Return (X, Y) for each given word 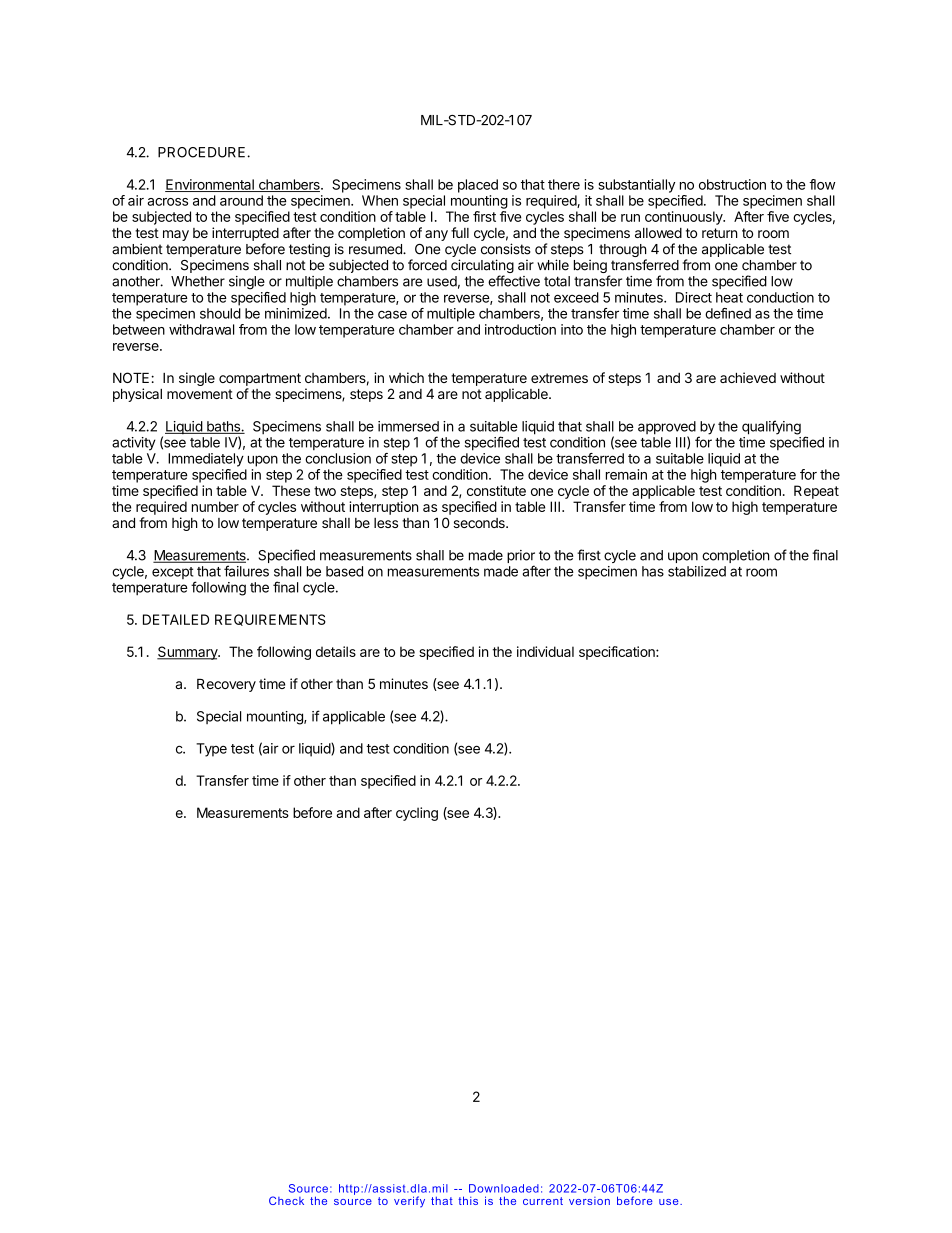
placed (478, 186)
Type (211, 750)
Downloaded (504, 1188)
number (215, 506)
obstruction (732, 184)
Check (286, 1200)
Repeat (816, 492)
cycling (417, 814)
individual (545, 651)
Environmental (210, 185)
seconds (480, 523)
